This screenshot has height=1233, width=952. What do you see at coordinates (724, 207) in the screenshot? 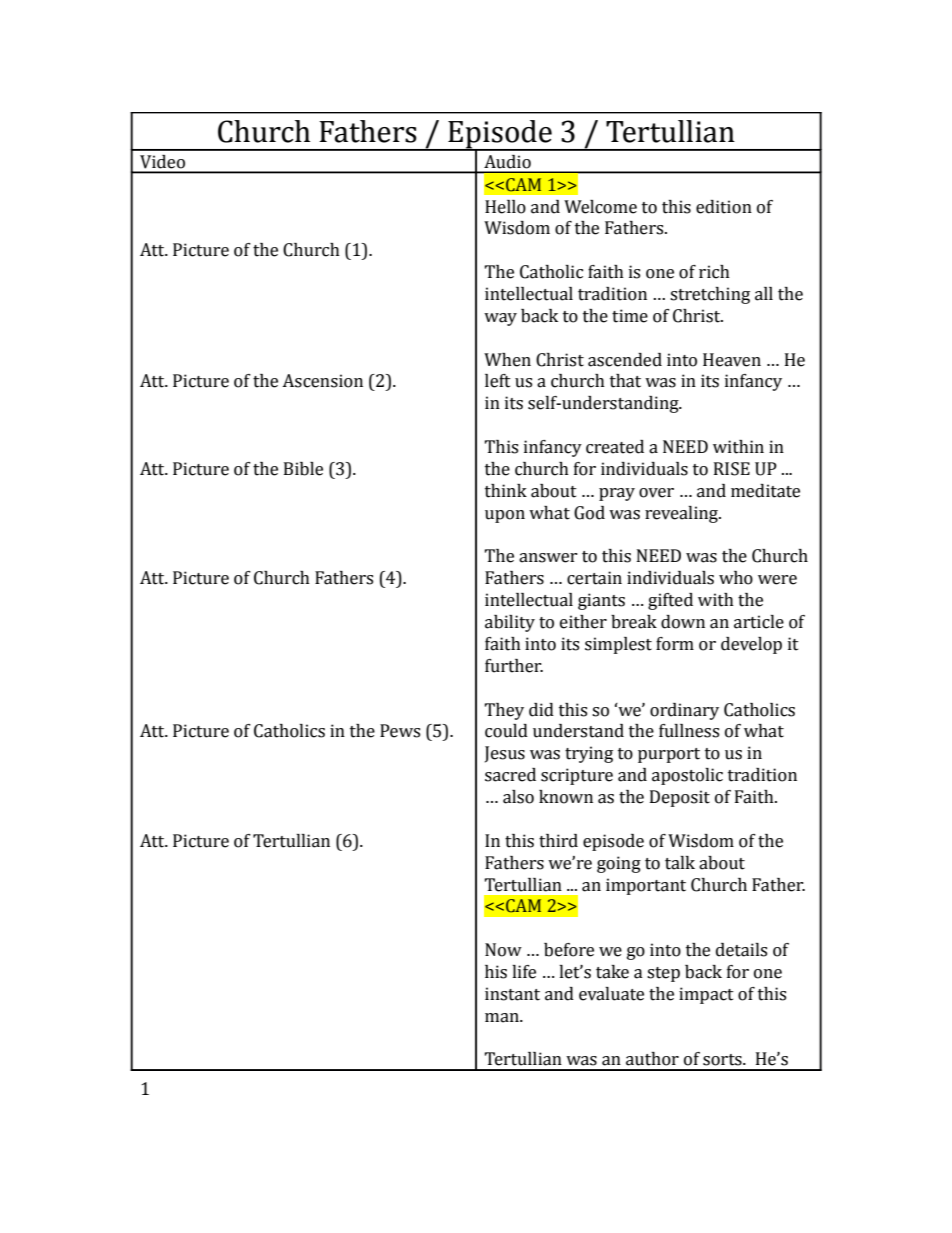
I see `edition` at bounding box center [724, 207].
